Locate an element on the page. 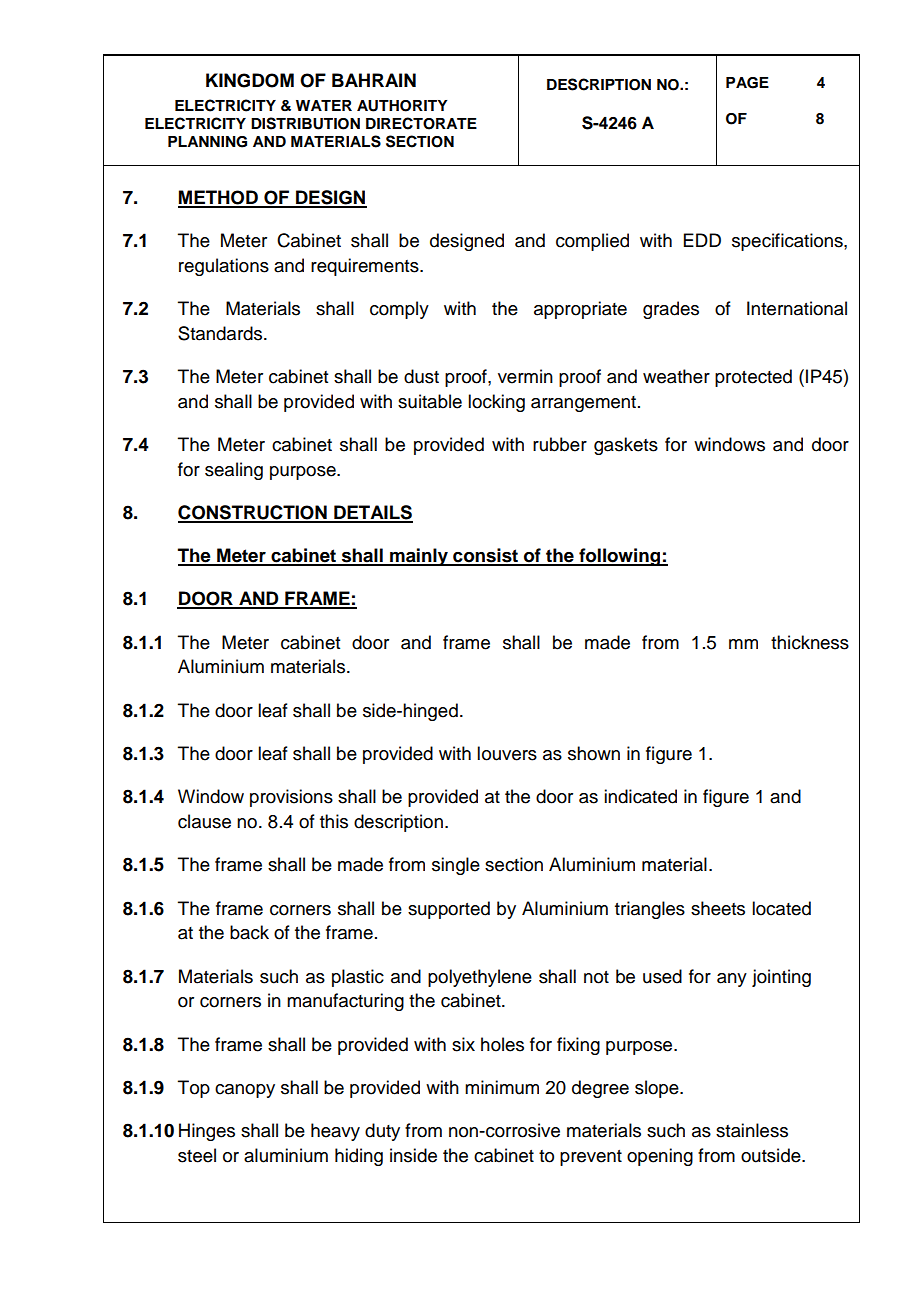  shown is located at coordinates (594, 753).
